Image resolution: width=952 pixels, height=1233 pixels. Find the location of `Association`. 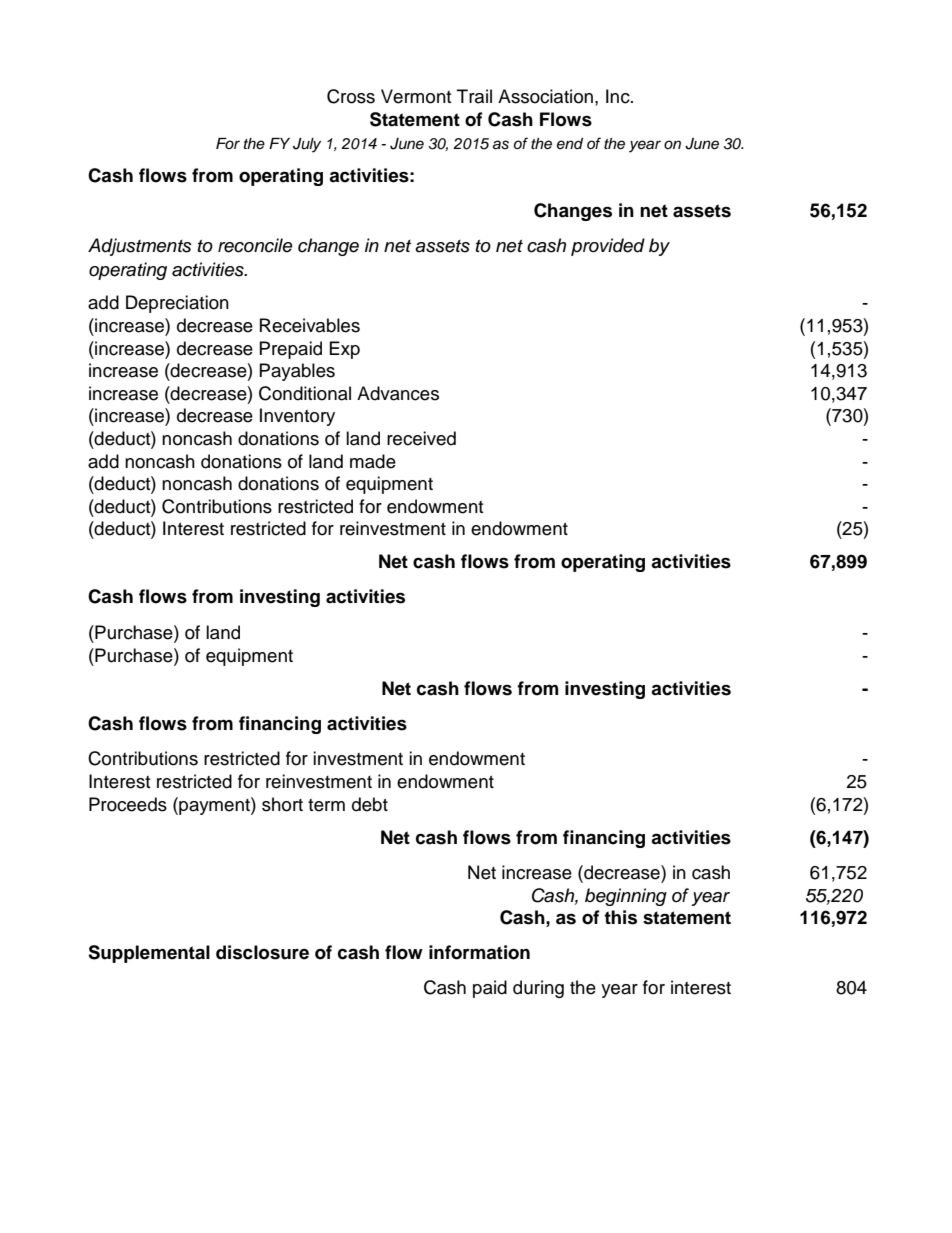

Association is located at coordinates (545, 96).
